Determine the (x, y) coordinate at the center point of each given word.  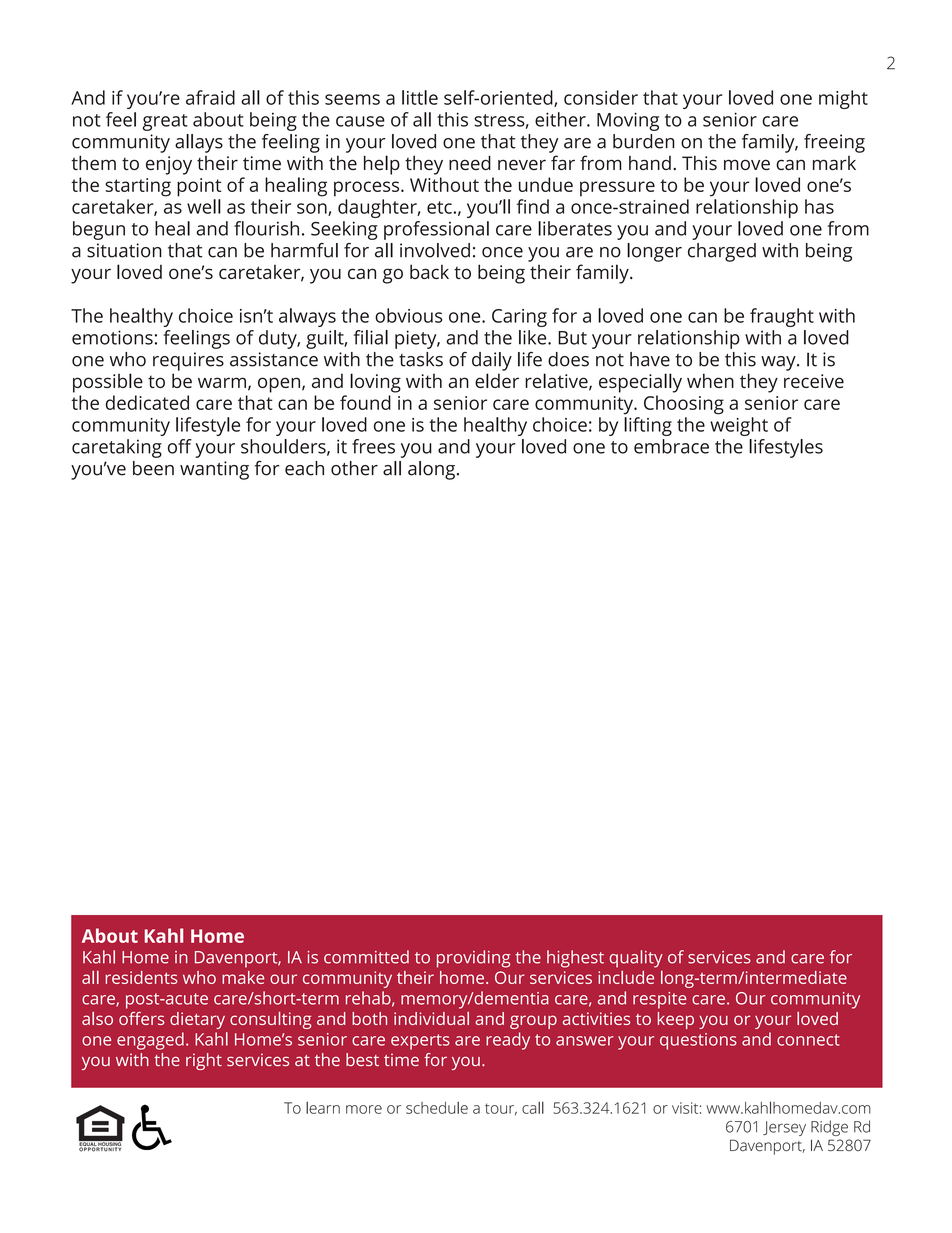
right (204, 1061)
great (165, 122)
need (470, 162)
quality (636, 959)
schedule (437, 1108)
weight (739, 426)
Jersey (784, 1128)
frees (373, 446)
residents (141, 977)
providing (473, 959)
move (747, 164)
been (153, 468)
